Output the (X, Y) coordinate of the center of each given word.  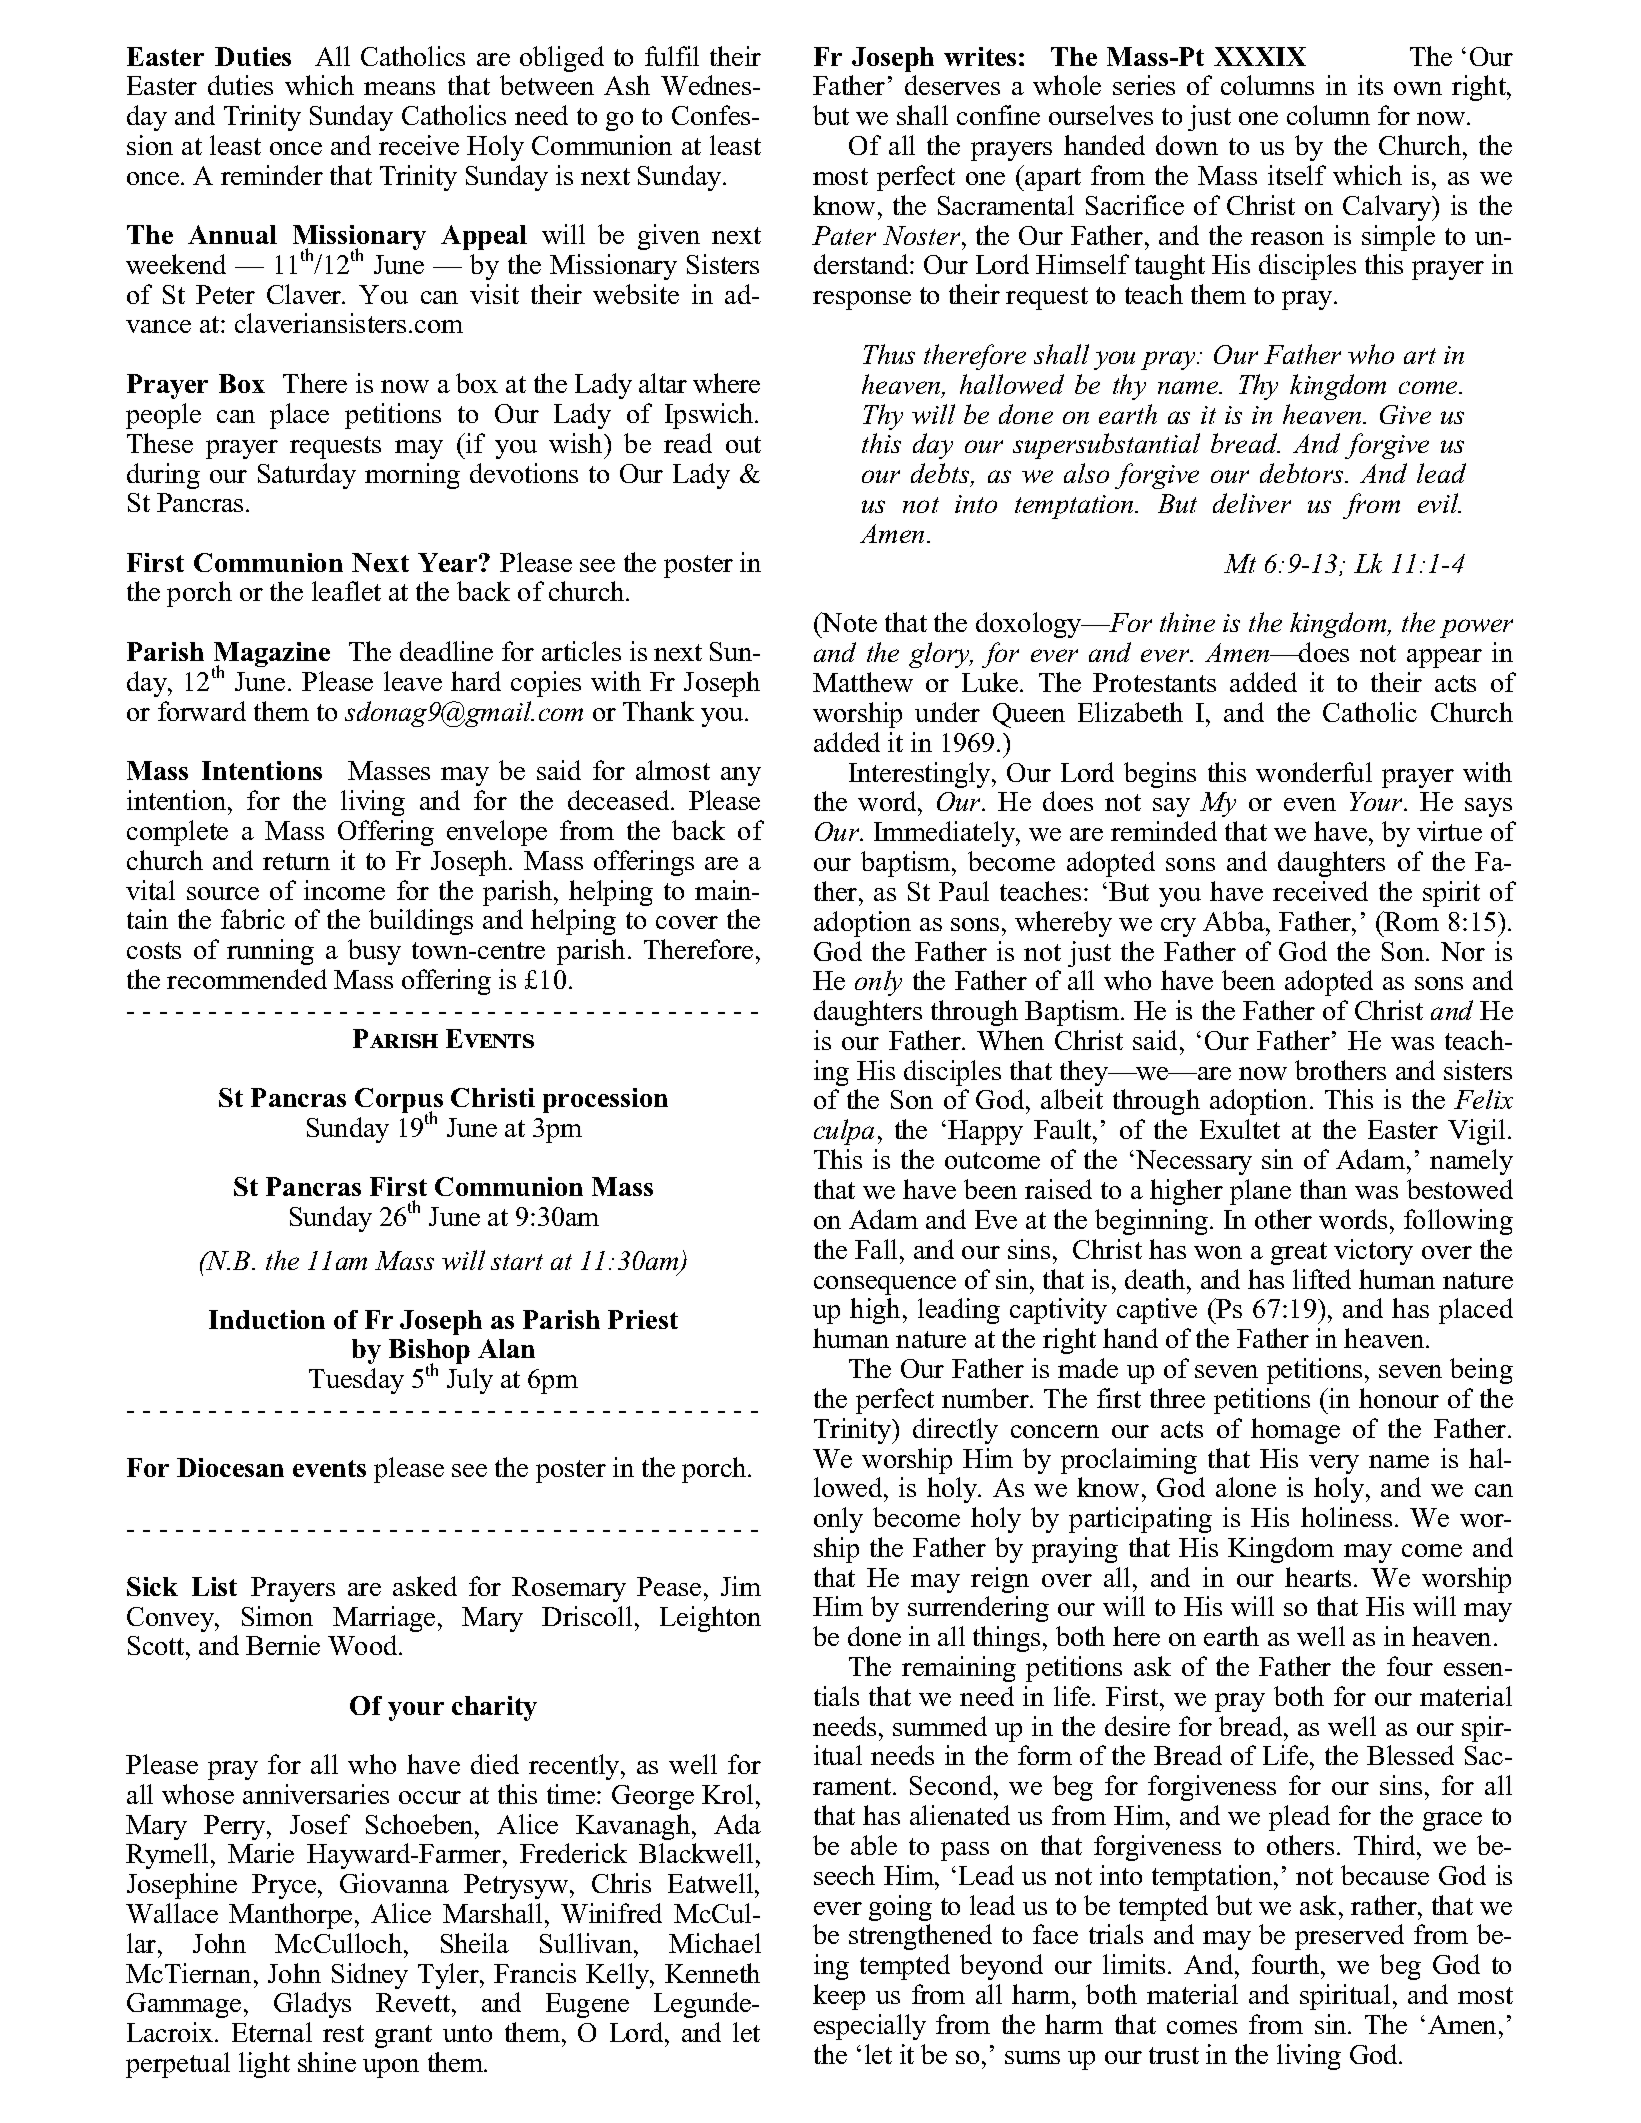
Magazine (271, 656)
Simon (277, 1616)
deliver (1252, 503)
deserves (952, 85)
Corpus (399, 1102)
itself (1297, 175)
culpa (844, 1132)
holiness (1346, 1517)
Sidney (370, 1976)
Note (848, 622)
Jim (741, 1586)
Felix (1483, 1099)
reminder (272, 175)
